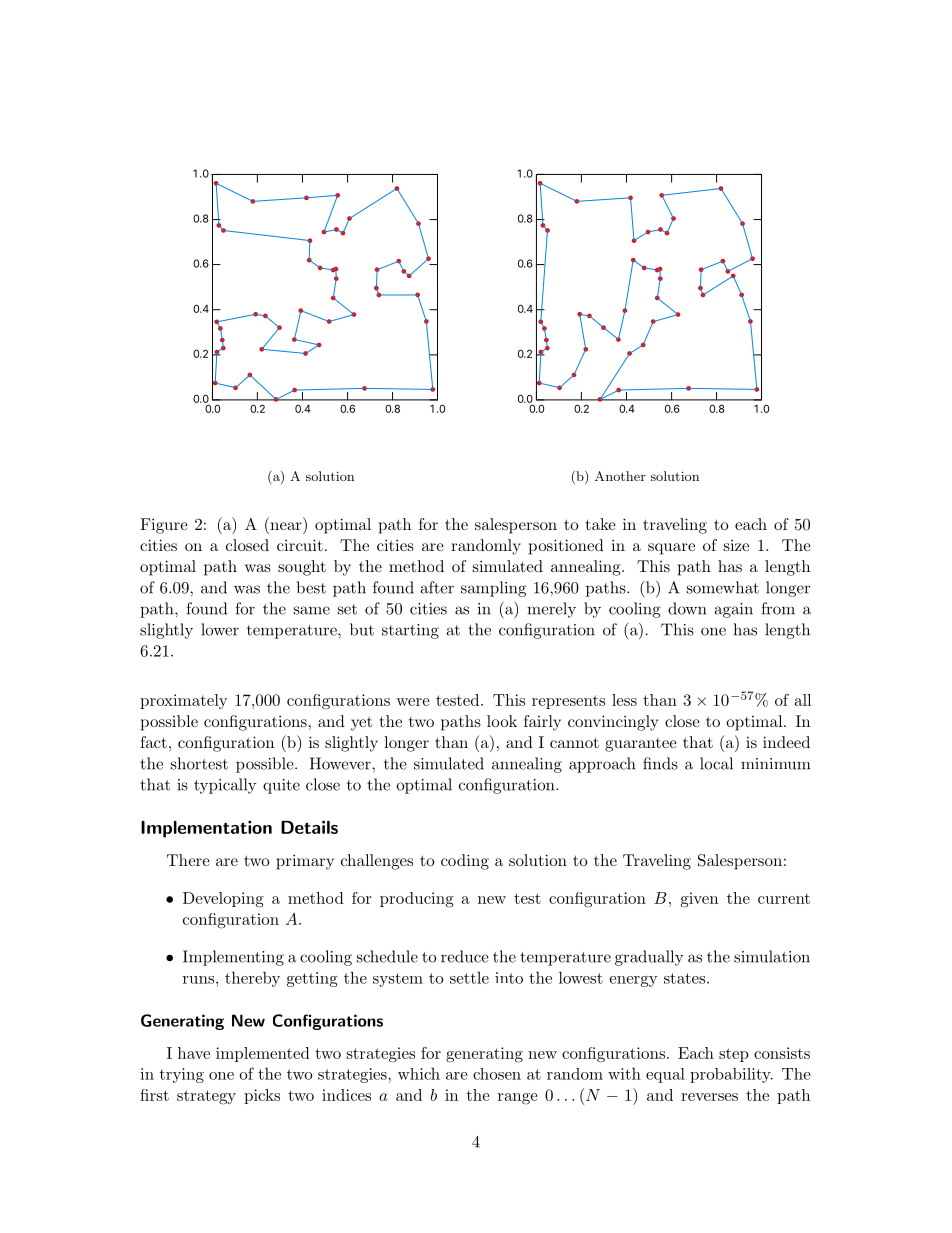  What do you see at coordinates (566, 547) in the screenshot?
I see `positioned` at bounding box center [566, 547].
